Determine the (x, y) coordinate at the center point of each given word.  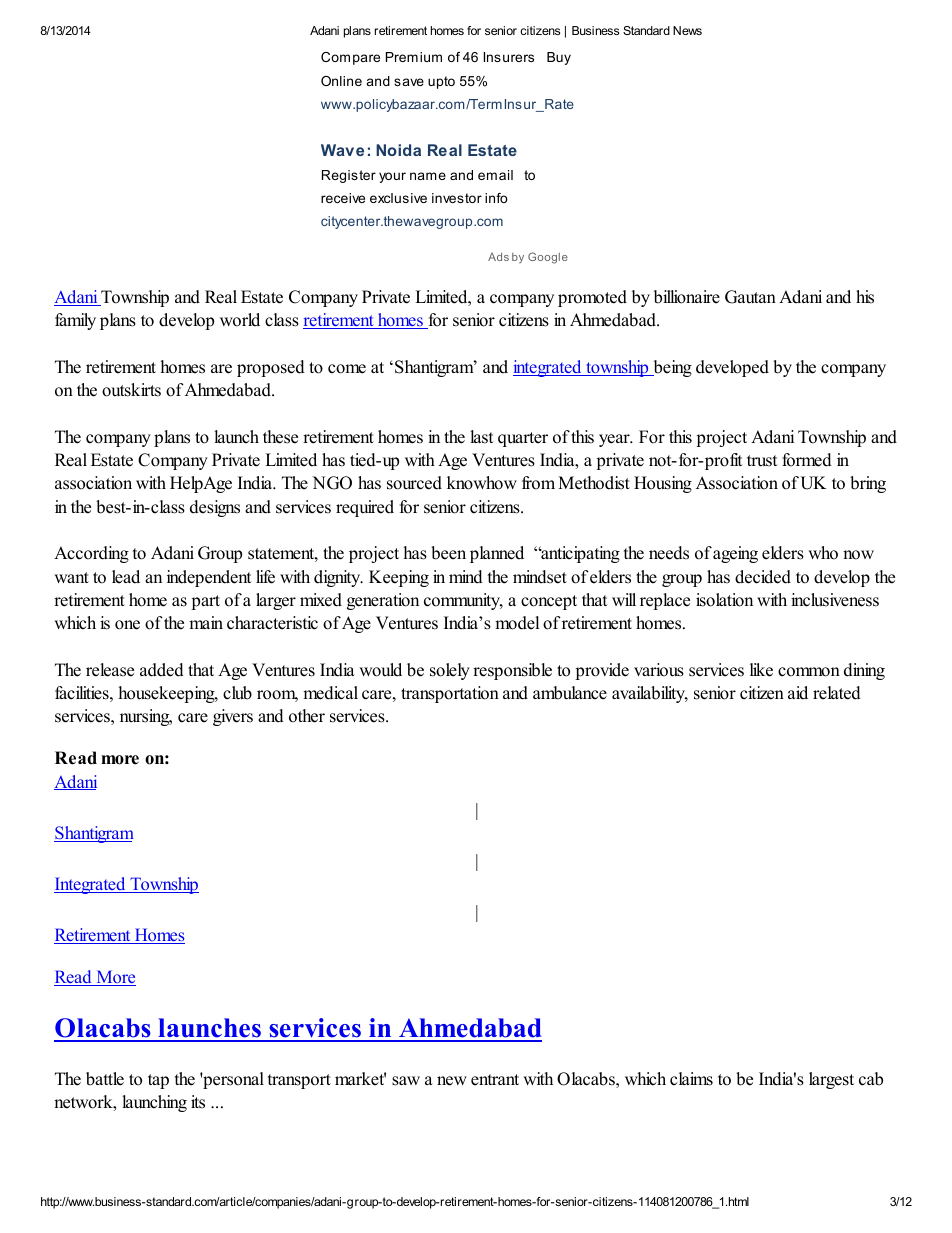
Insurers (509, 57)
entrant (495, 1080)
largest (831, 1080)
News (687, 30)
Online (341, 81)
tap (158, 1081)
